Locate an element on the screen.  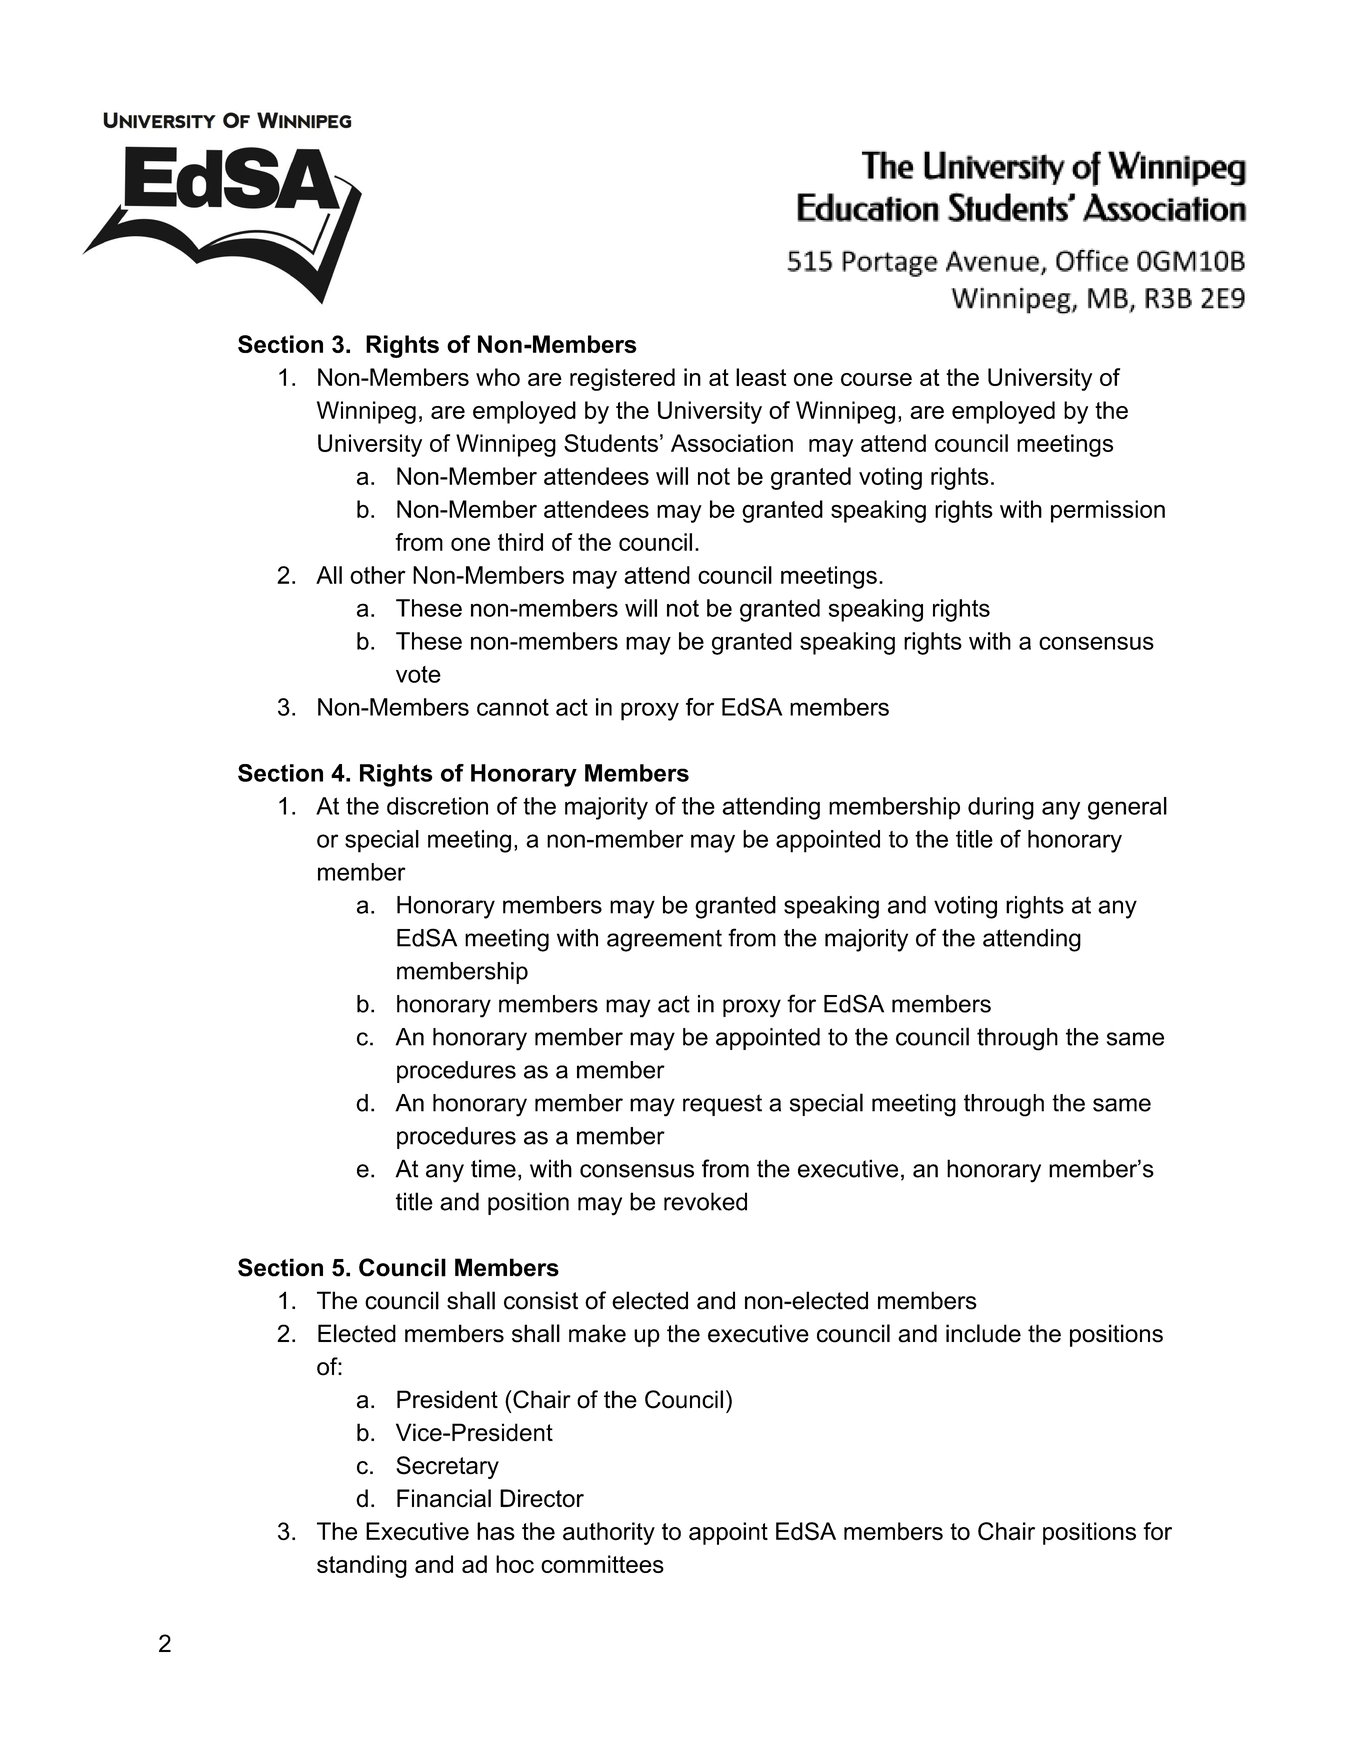
revoked is located at coordinates (705, 1201).
